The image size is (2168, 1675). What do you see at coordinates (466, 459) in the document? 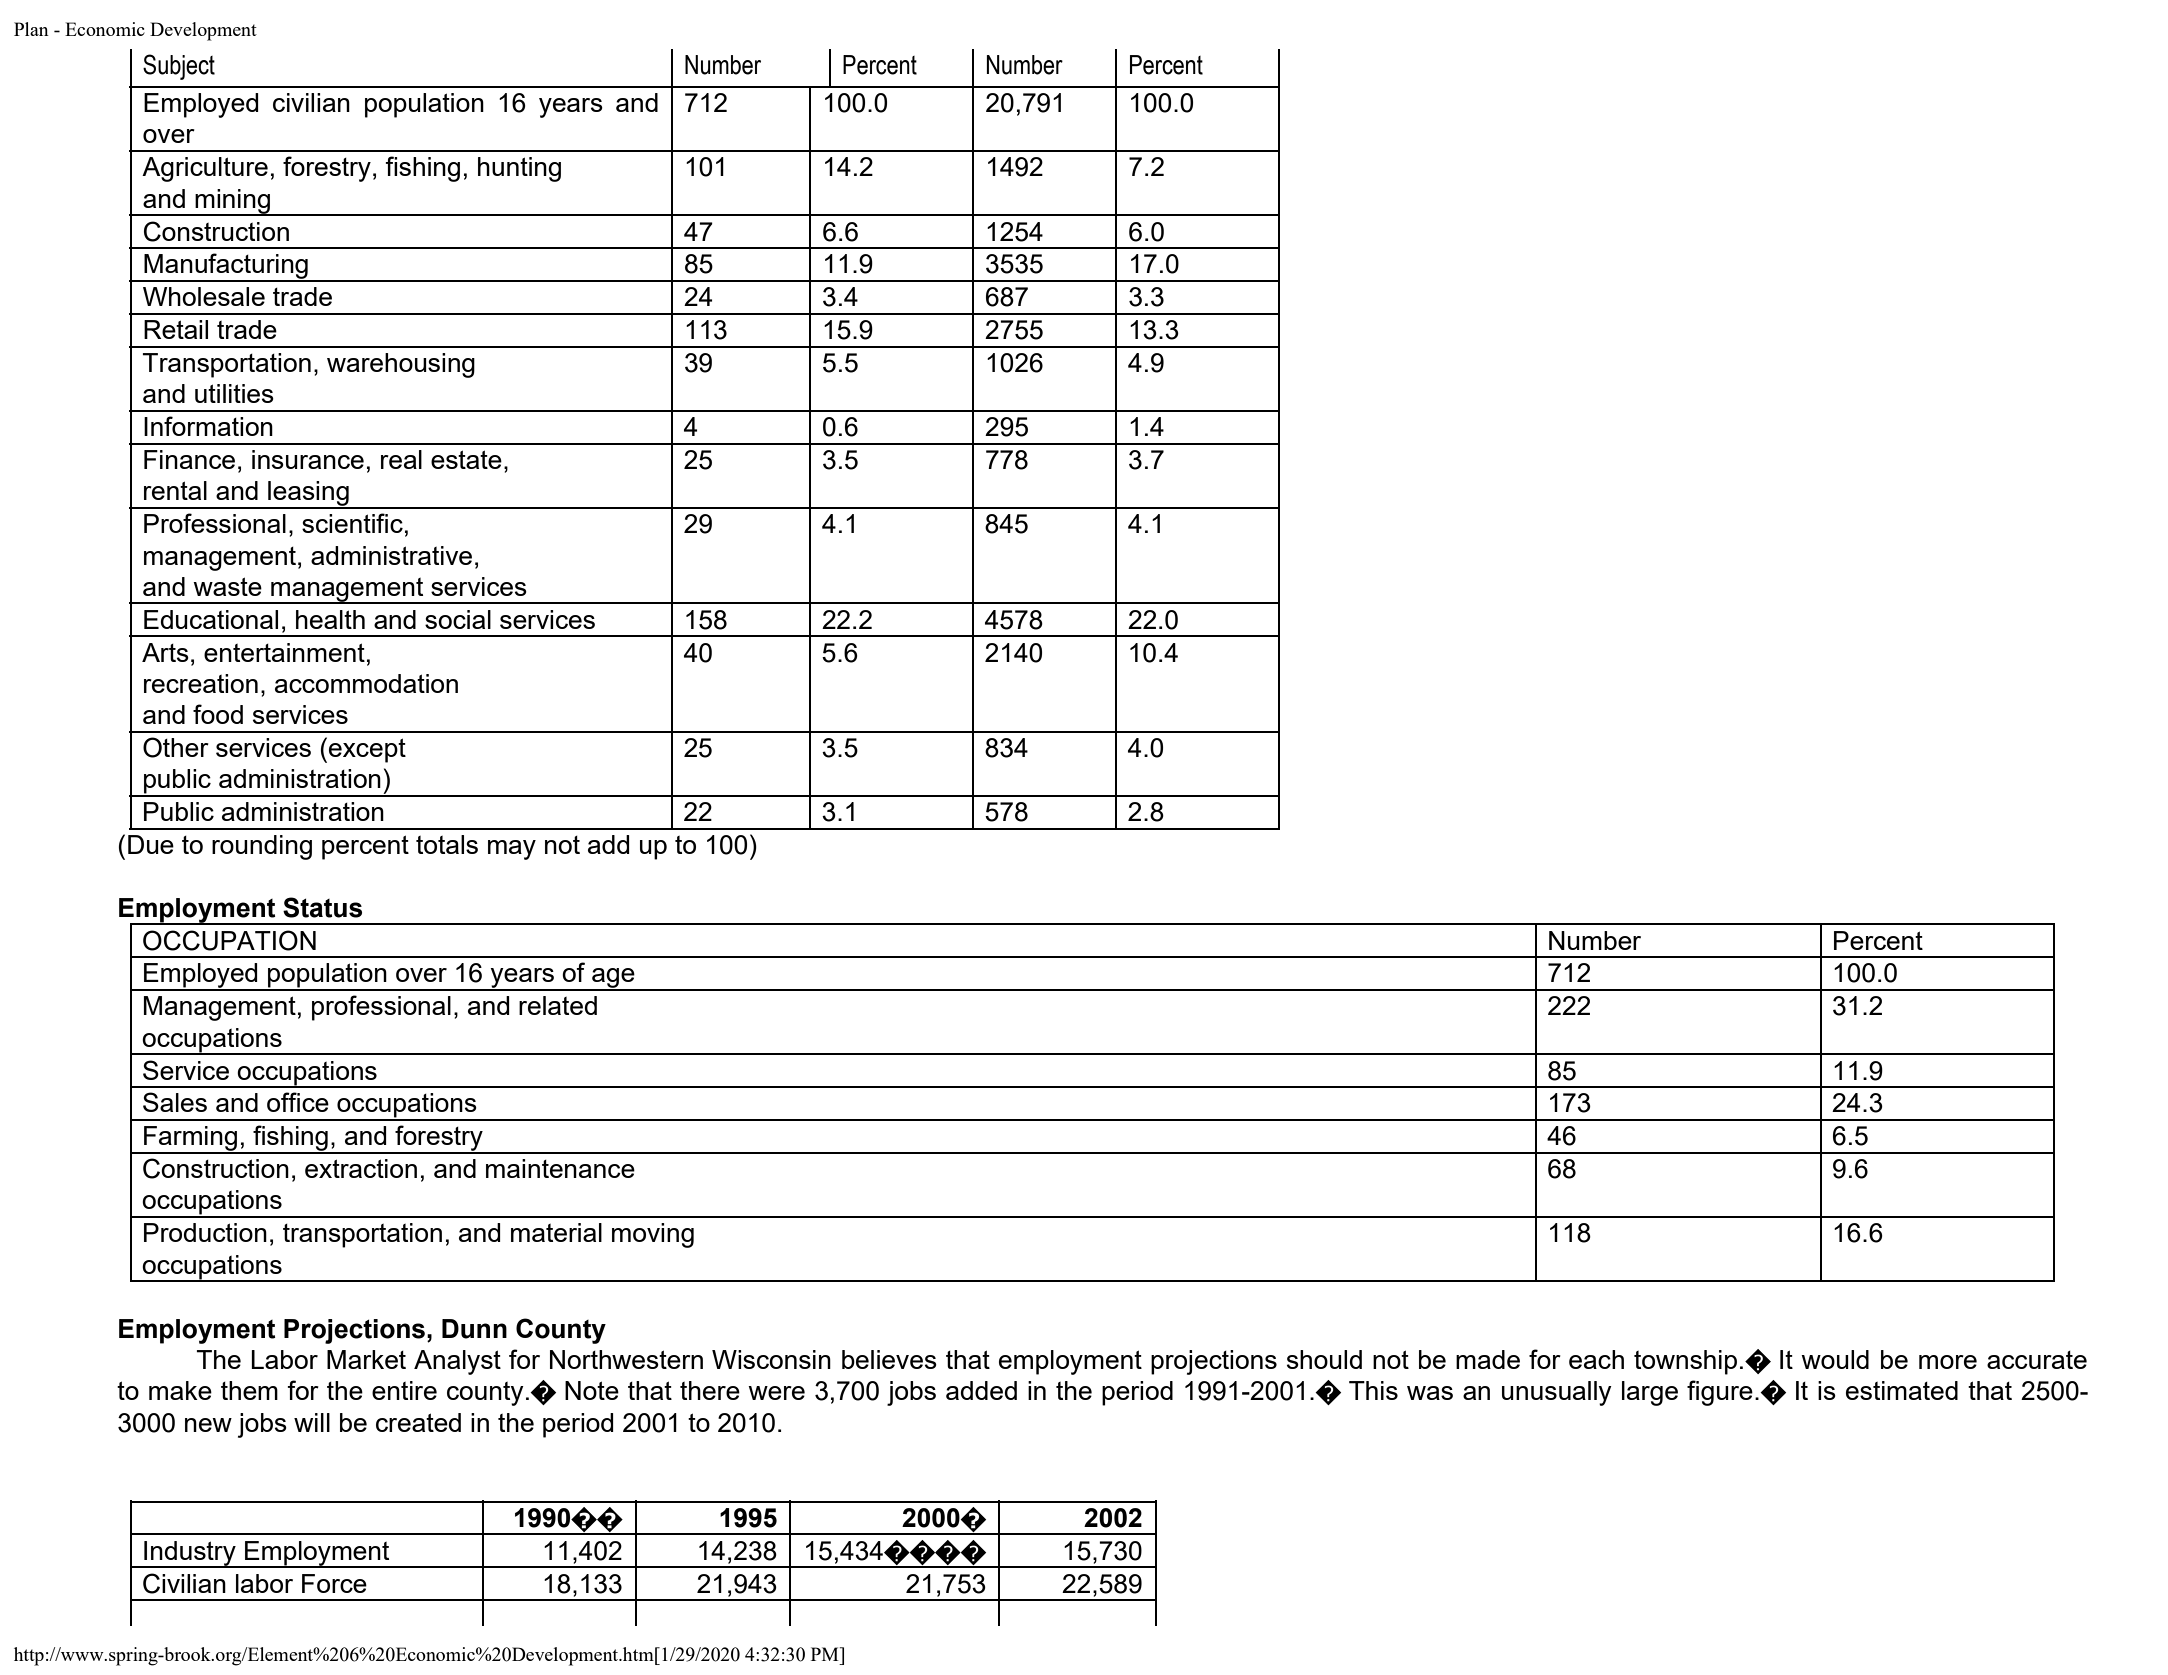
I see `estate` at bounding box center [466, 459].
